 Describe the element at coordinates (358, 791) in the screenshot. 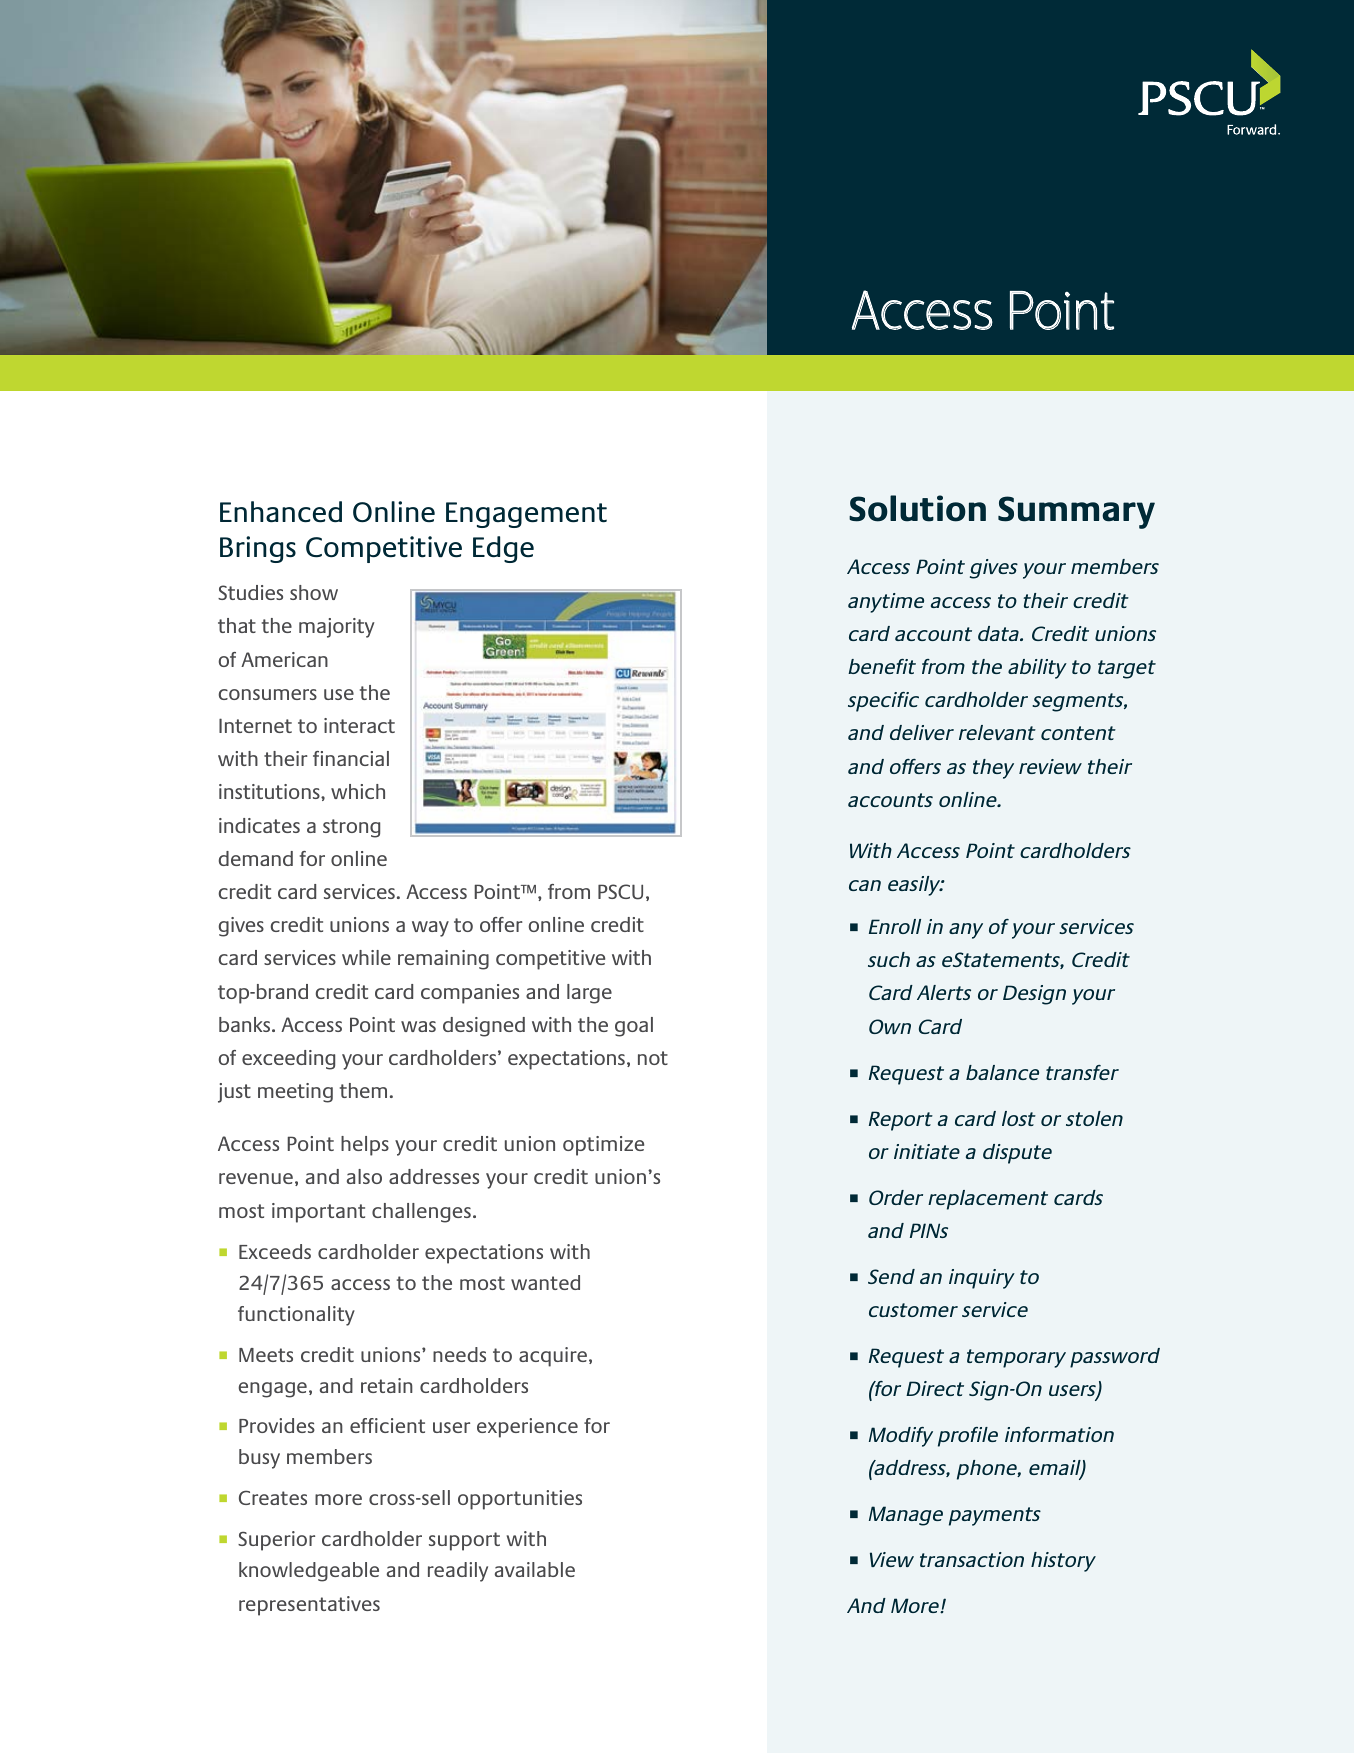

I see `which` at that location.
